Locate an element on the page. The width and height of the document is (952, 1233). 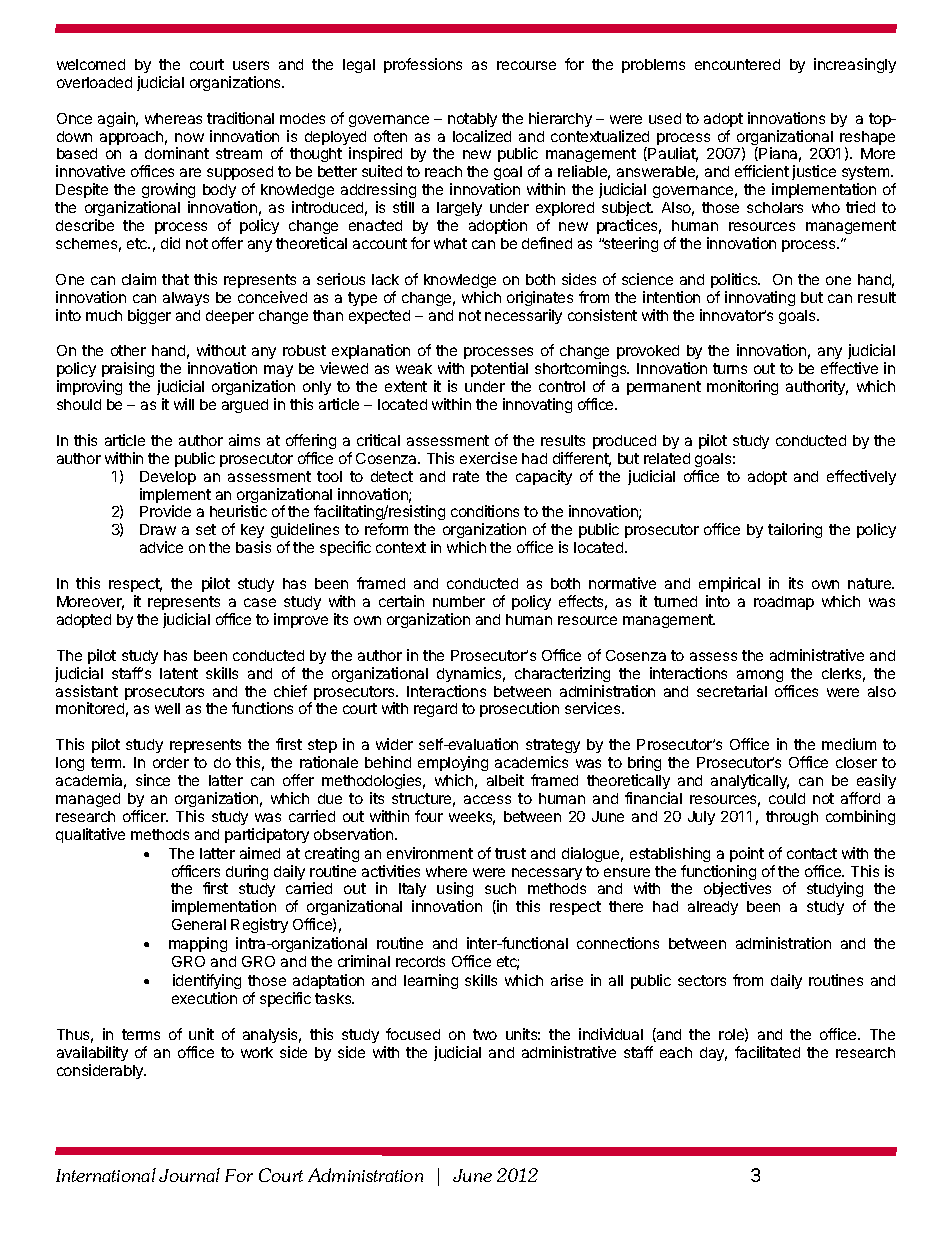
exercise is located at coordinates (488, 458).
